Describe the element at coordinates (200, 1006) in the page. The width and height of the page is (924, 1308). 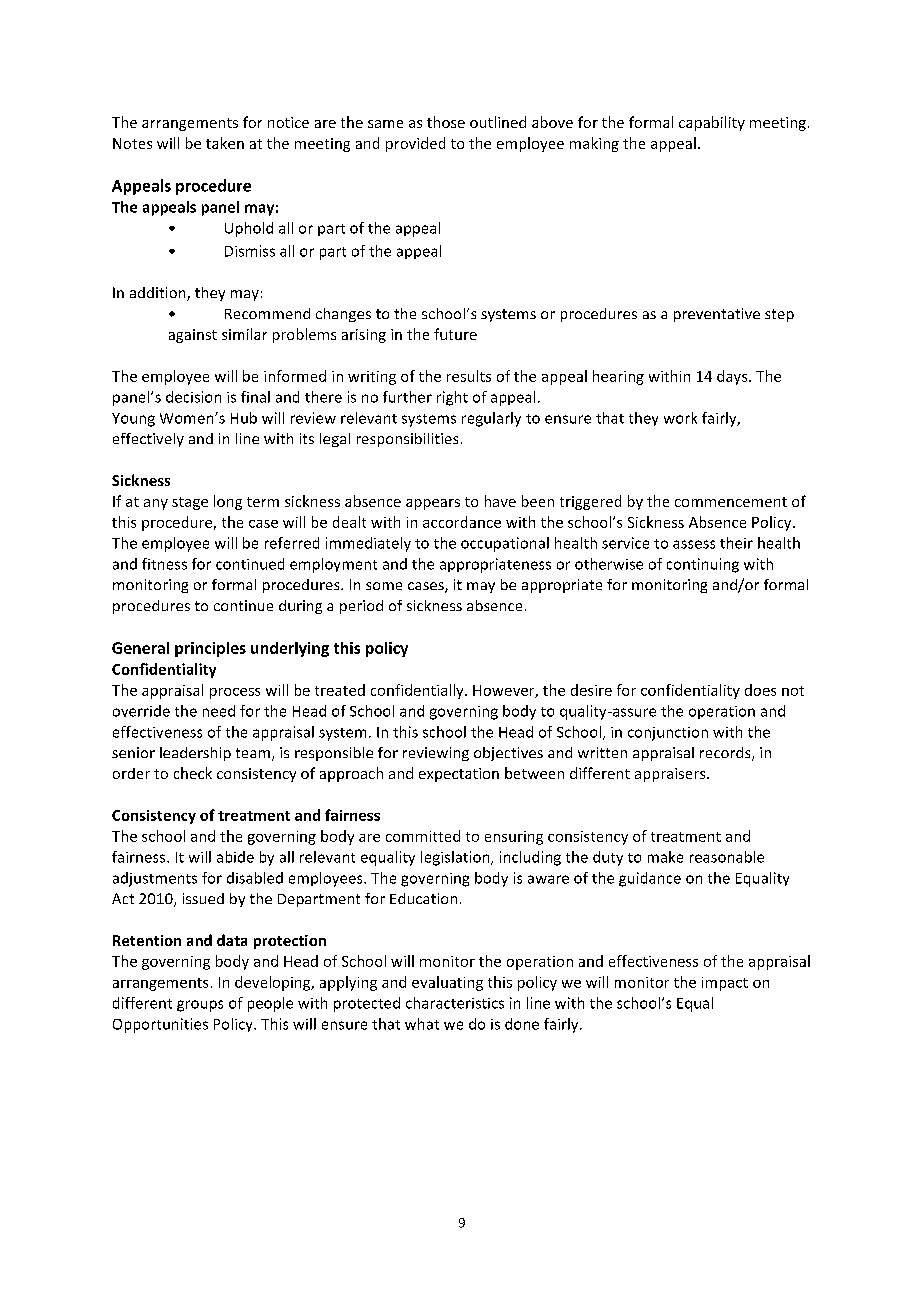
I see `groups` at that location.
